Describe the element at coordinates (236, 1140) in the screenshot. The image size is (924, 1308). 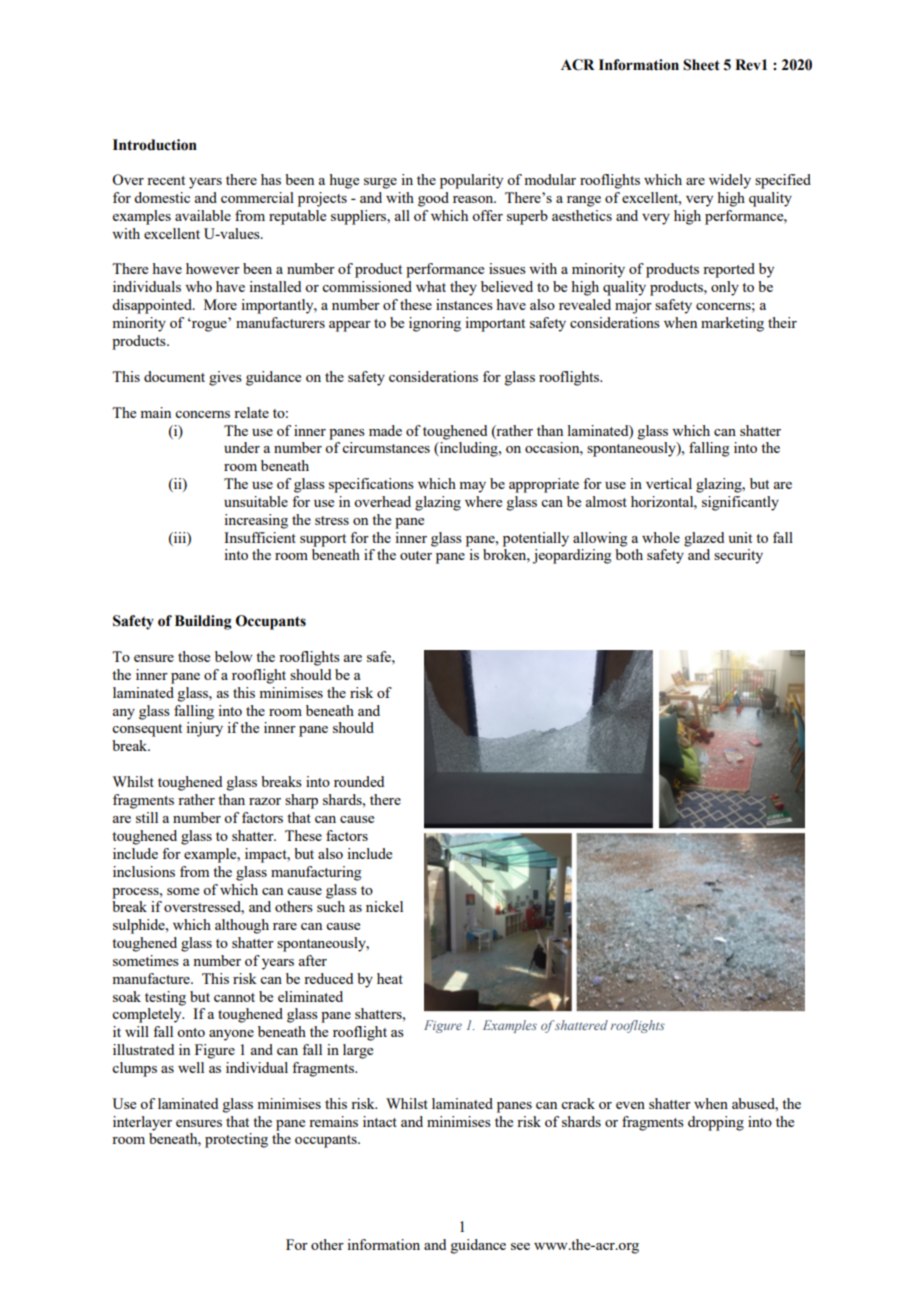
I see `protecting` at that location.
